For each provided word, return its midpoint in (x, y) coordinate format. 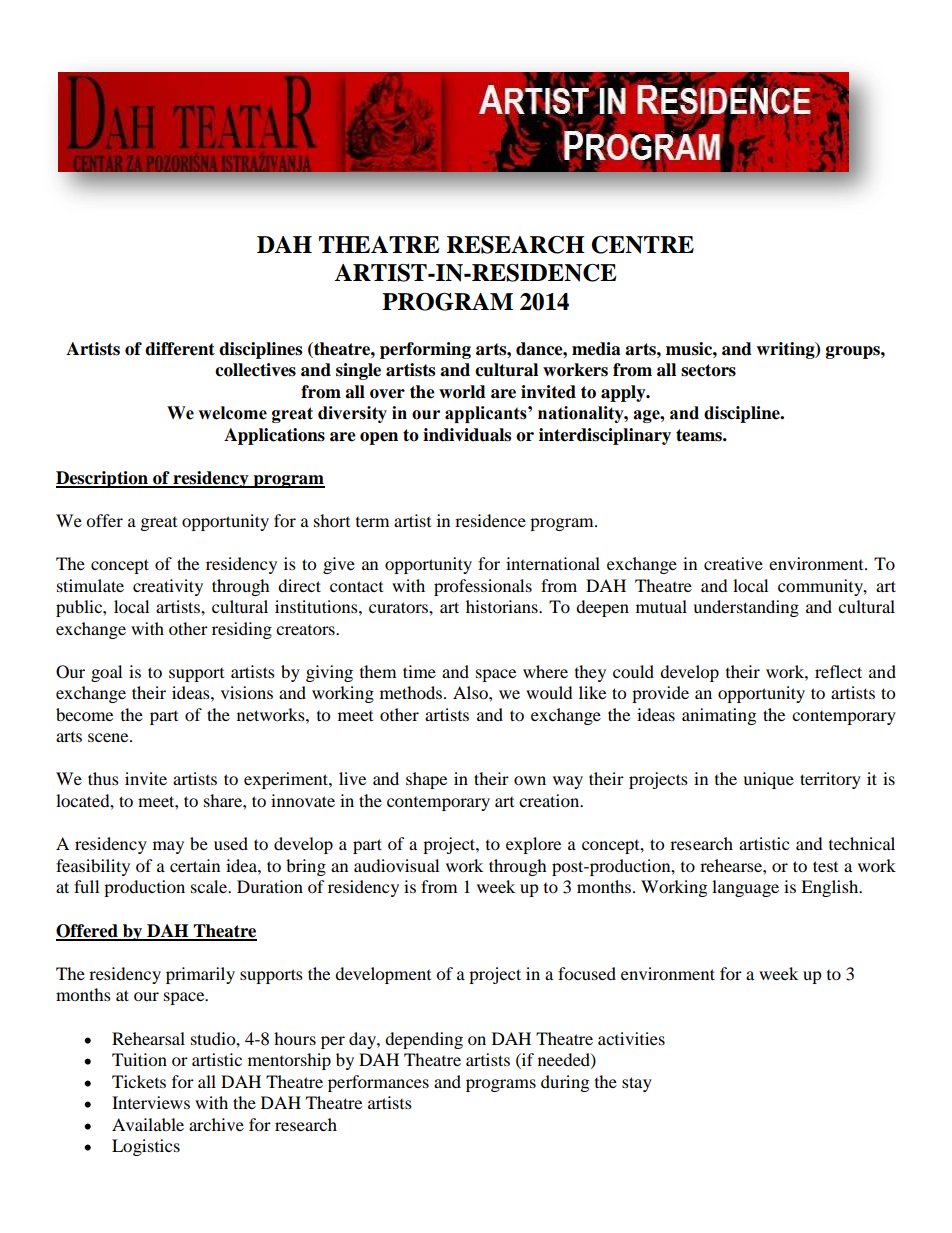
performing (425, 350)
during (565, 1083)
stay (637, 1084)
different (180, 349)
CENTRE (642, 245)
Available (148, 1124)
